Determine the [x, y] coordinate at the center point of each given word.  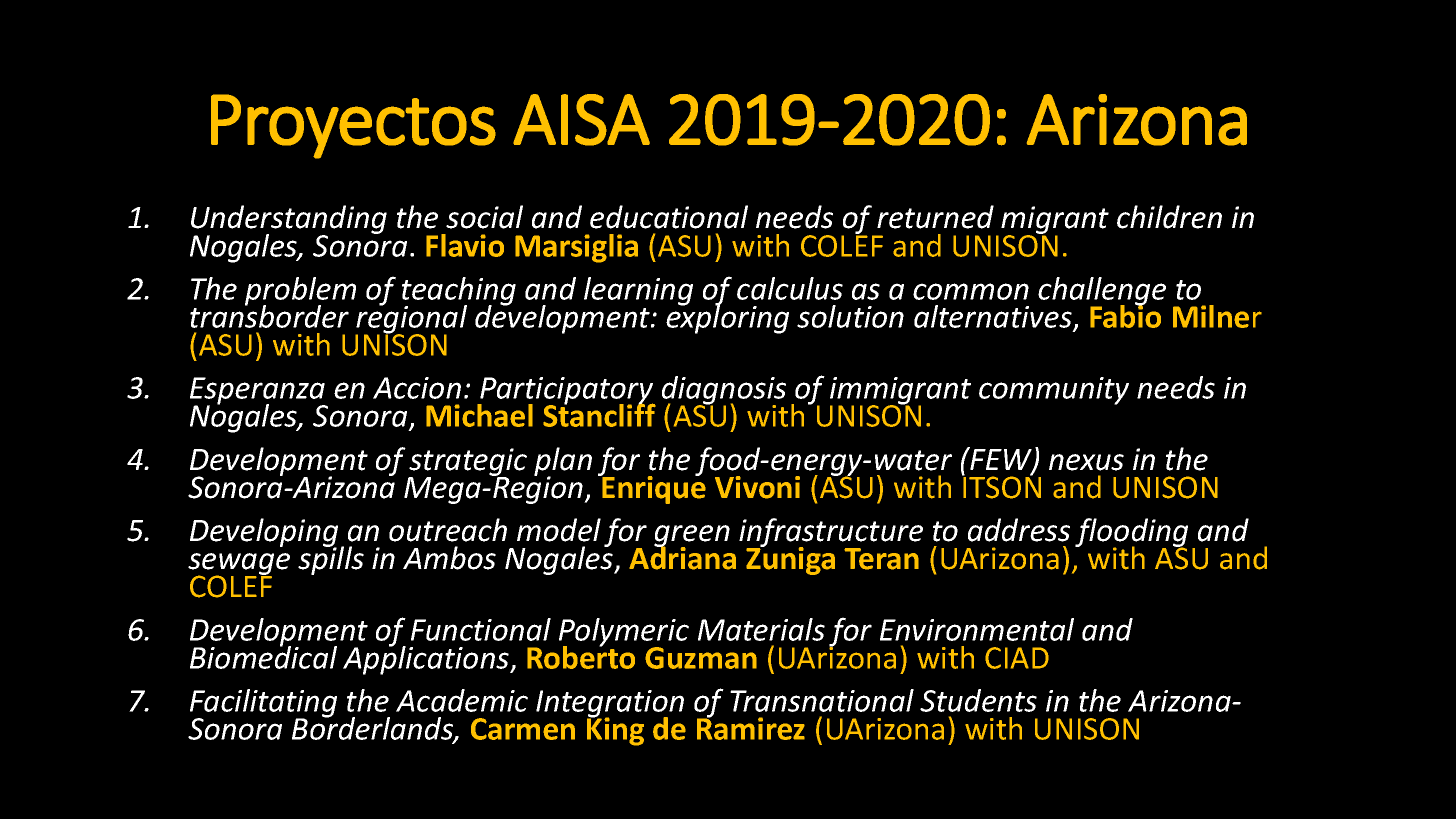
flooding [1131, 534]
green [692, 537]
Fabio [1125, 315]
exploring [727, 318]
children [1169, 217]
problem [300, 292]
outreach [448, 530]
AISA [581, 120]
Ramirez [751, 727]
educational [669, 217]
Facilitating [263, 704]
